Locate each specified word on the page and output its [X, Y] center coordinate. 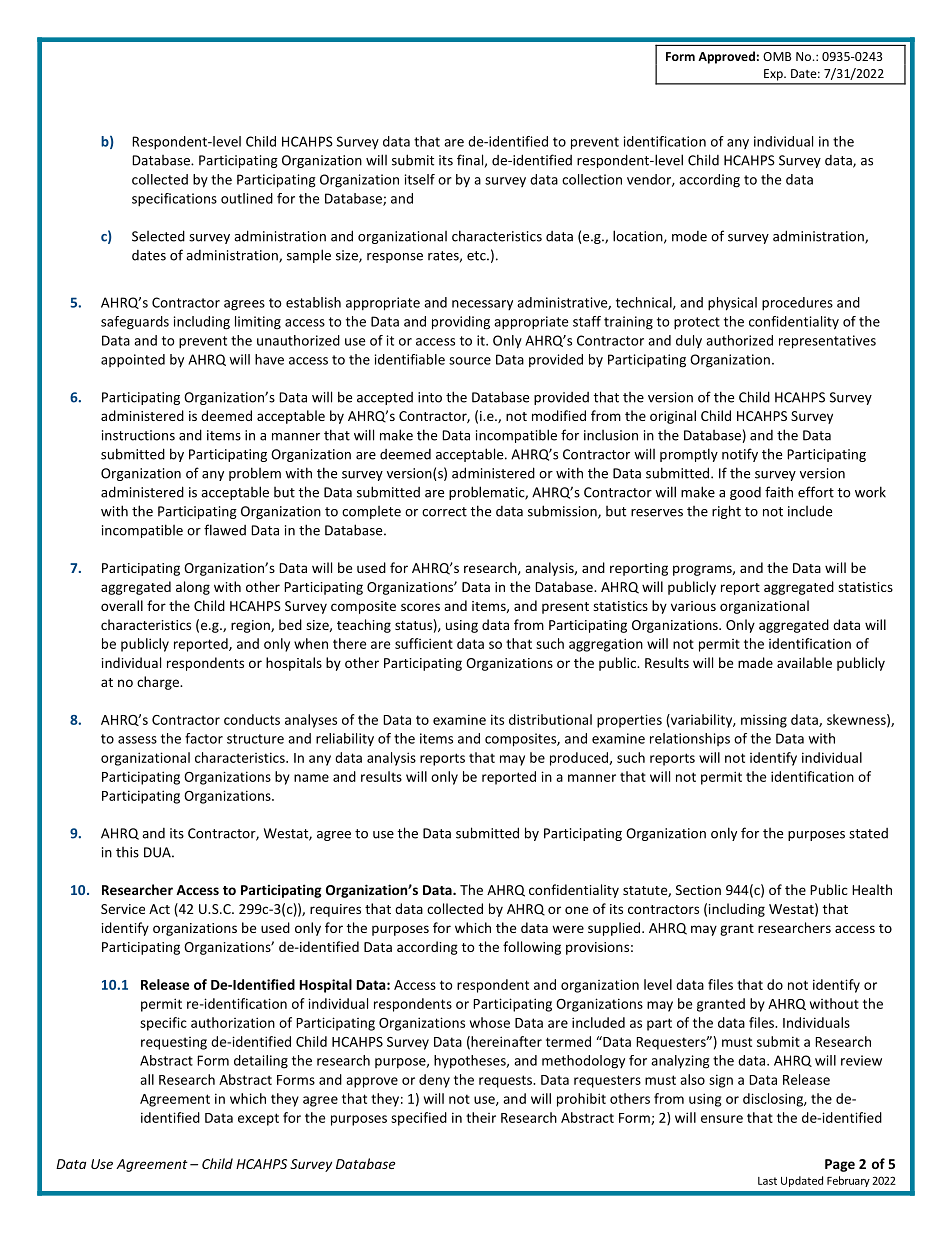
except [258, 1119]
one [576, 910]
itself [420, 179]
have [269, 359]
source [470, 361]
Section [698, 890]
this [127, 852]
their [481, 1117]
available [804, 662]
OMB [777, 56]
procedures [797, 304]
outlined [247, 198]
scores [420, 607]
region [251, 626]
